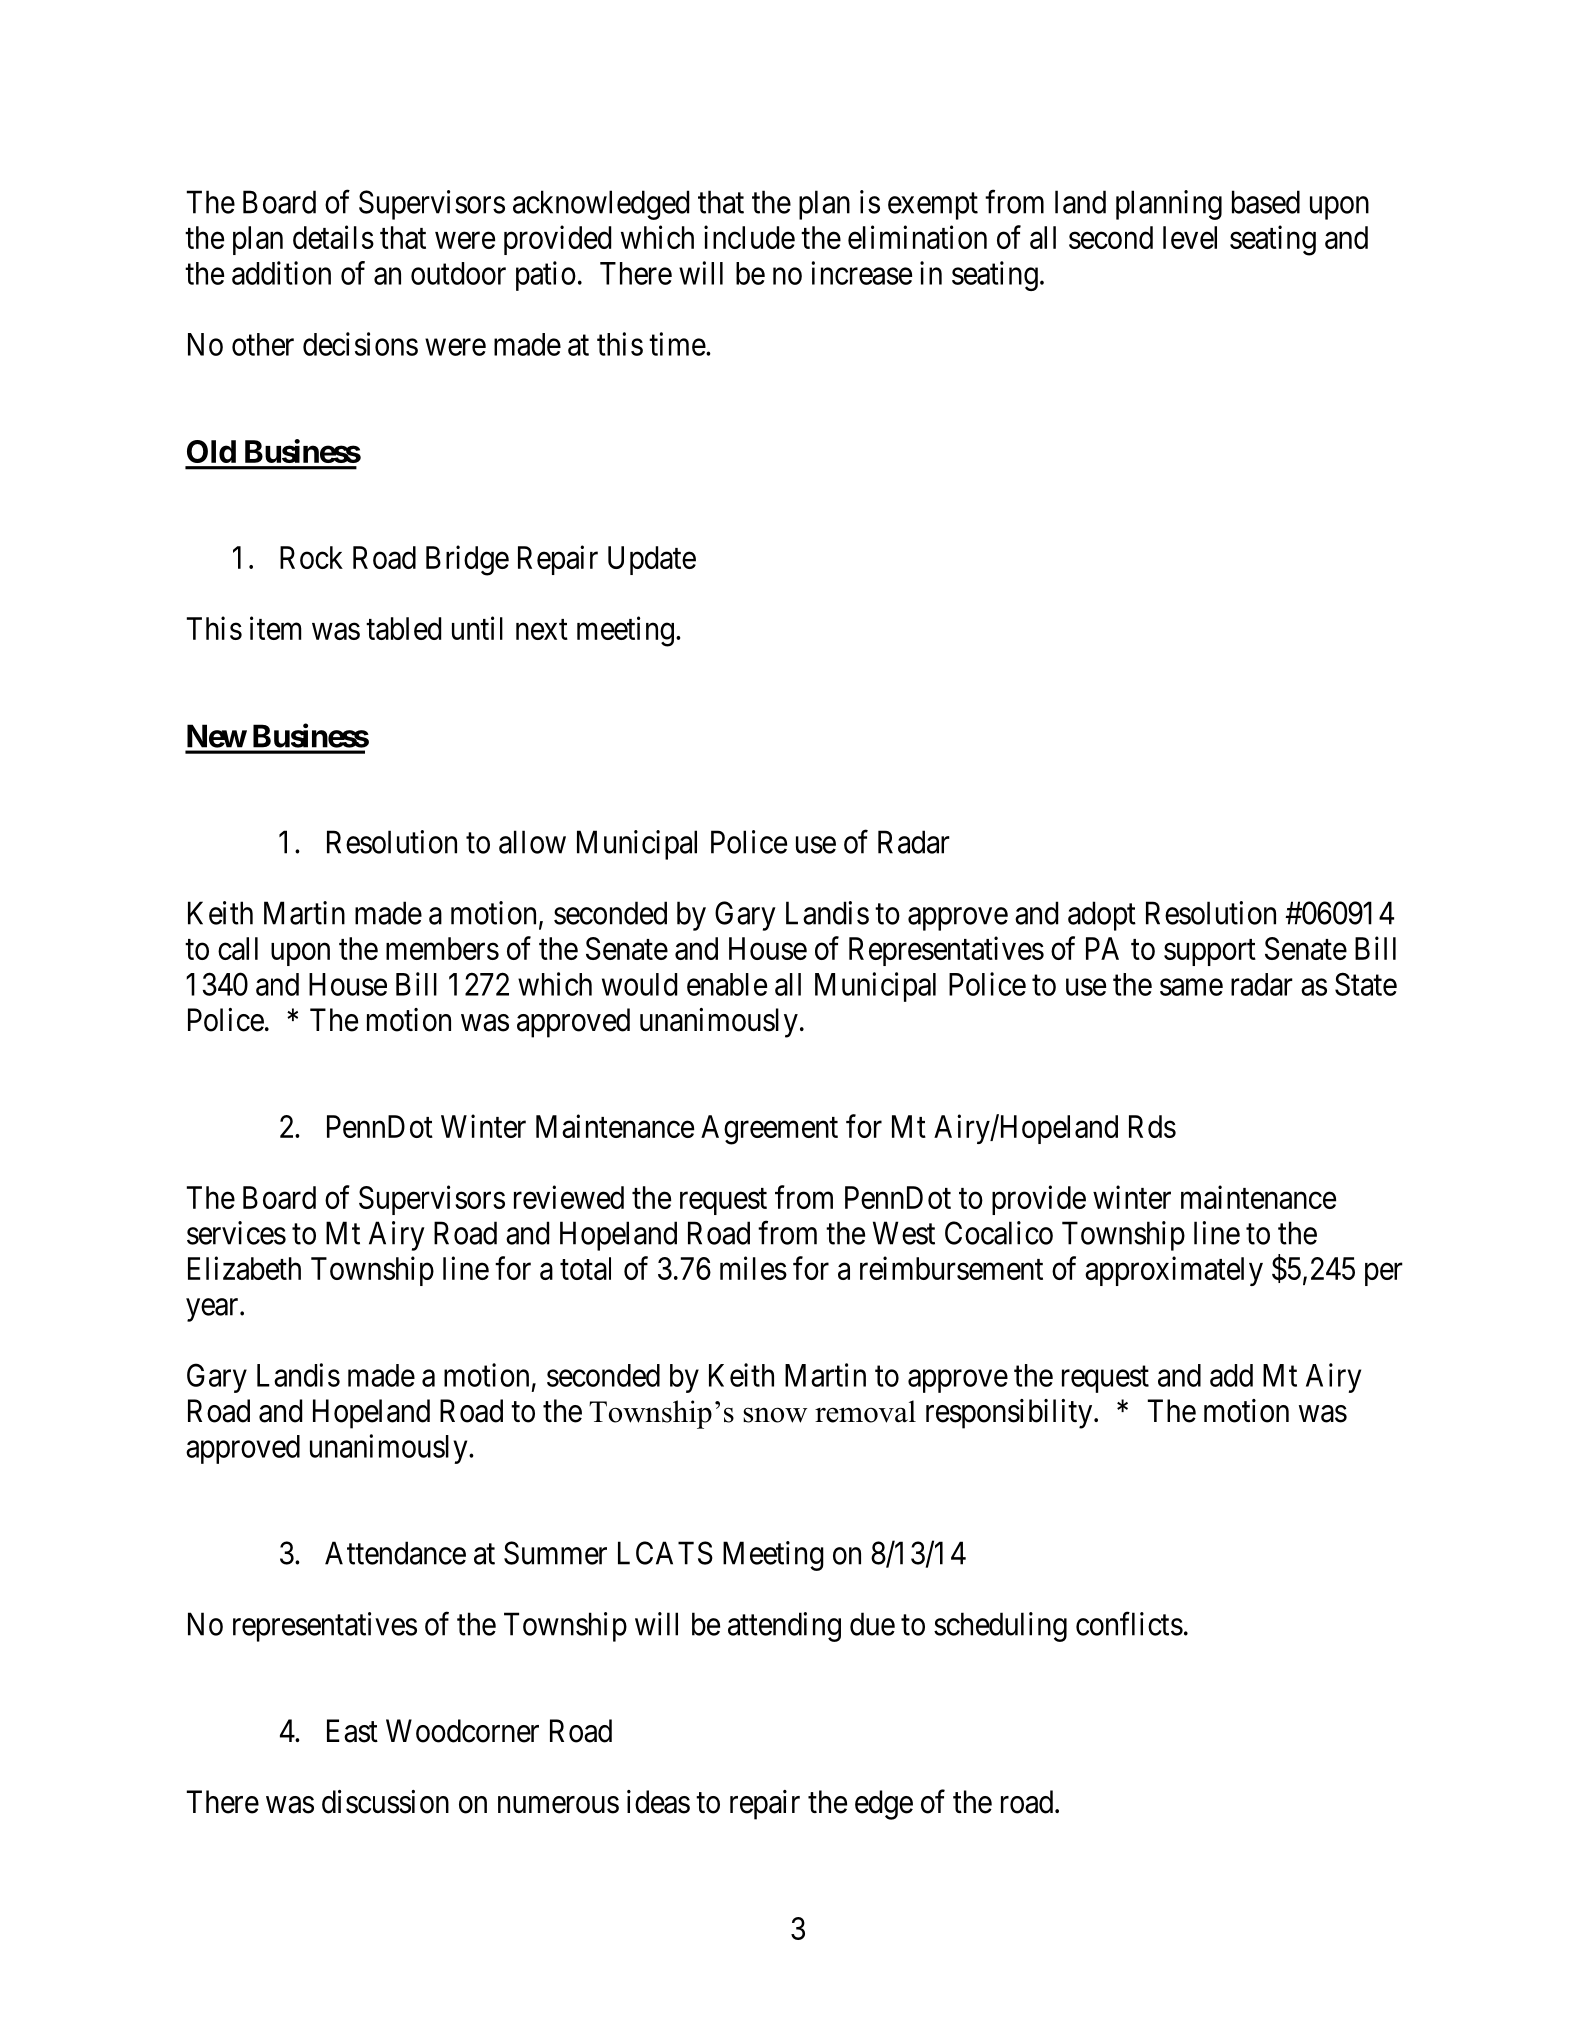 The width and height of the screenshot is (1576, 2040). What do you see at coordinates (352, 1731) in the screenshot?
I see `East` at bounding box center [352, 1731].
